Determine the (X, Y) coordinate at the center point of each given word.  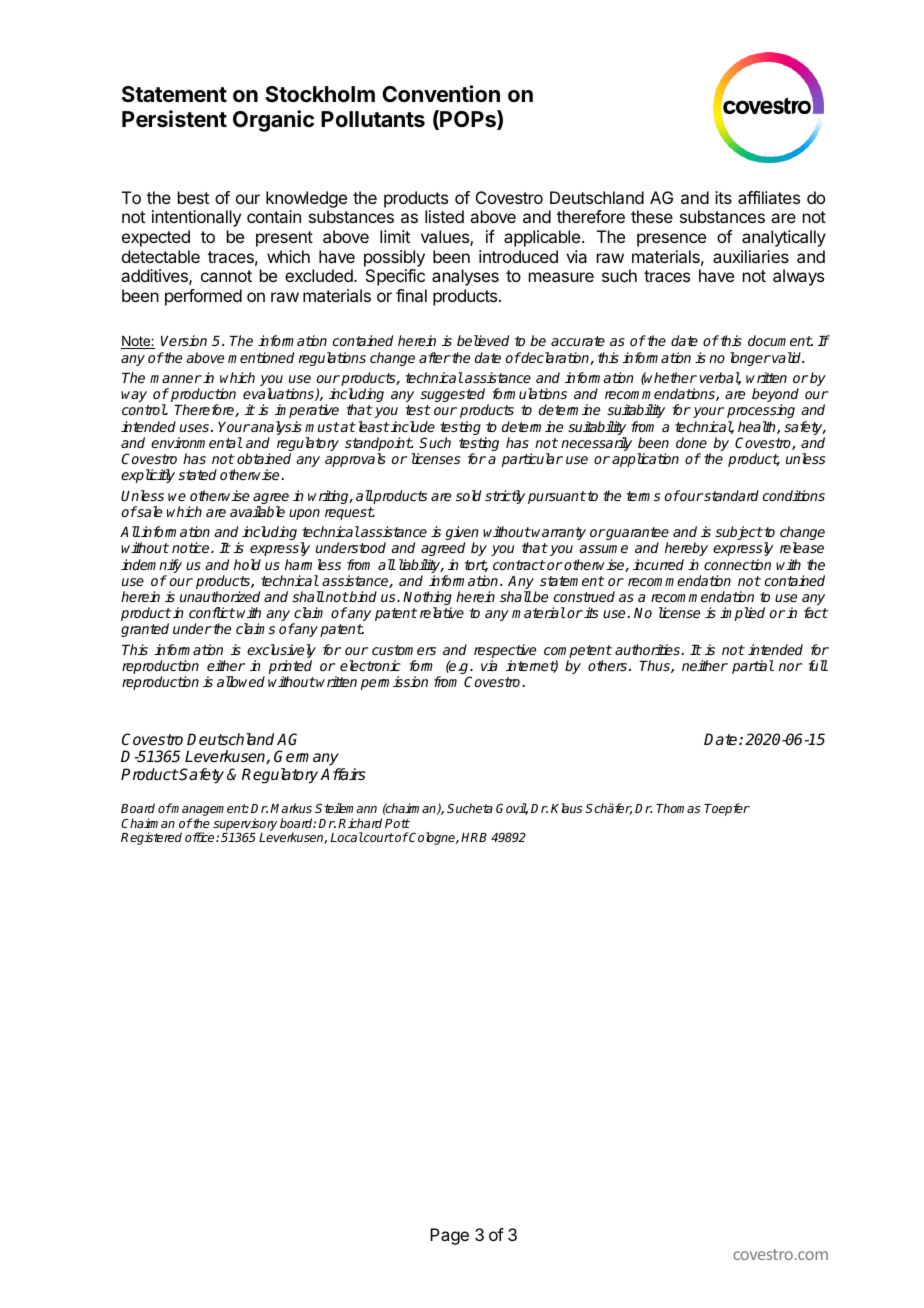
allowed (241, 681)
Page (449, 1236)
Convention (441, 93)
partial (753, 667)
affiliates (769, 197)
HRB (474, 837)
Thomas (678, 808)
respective (505, 652)
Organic (273, 121)
